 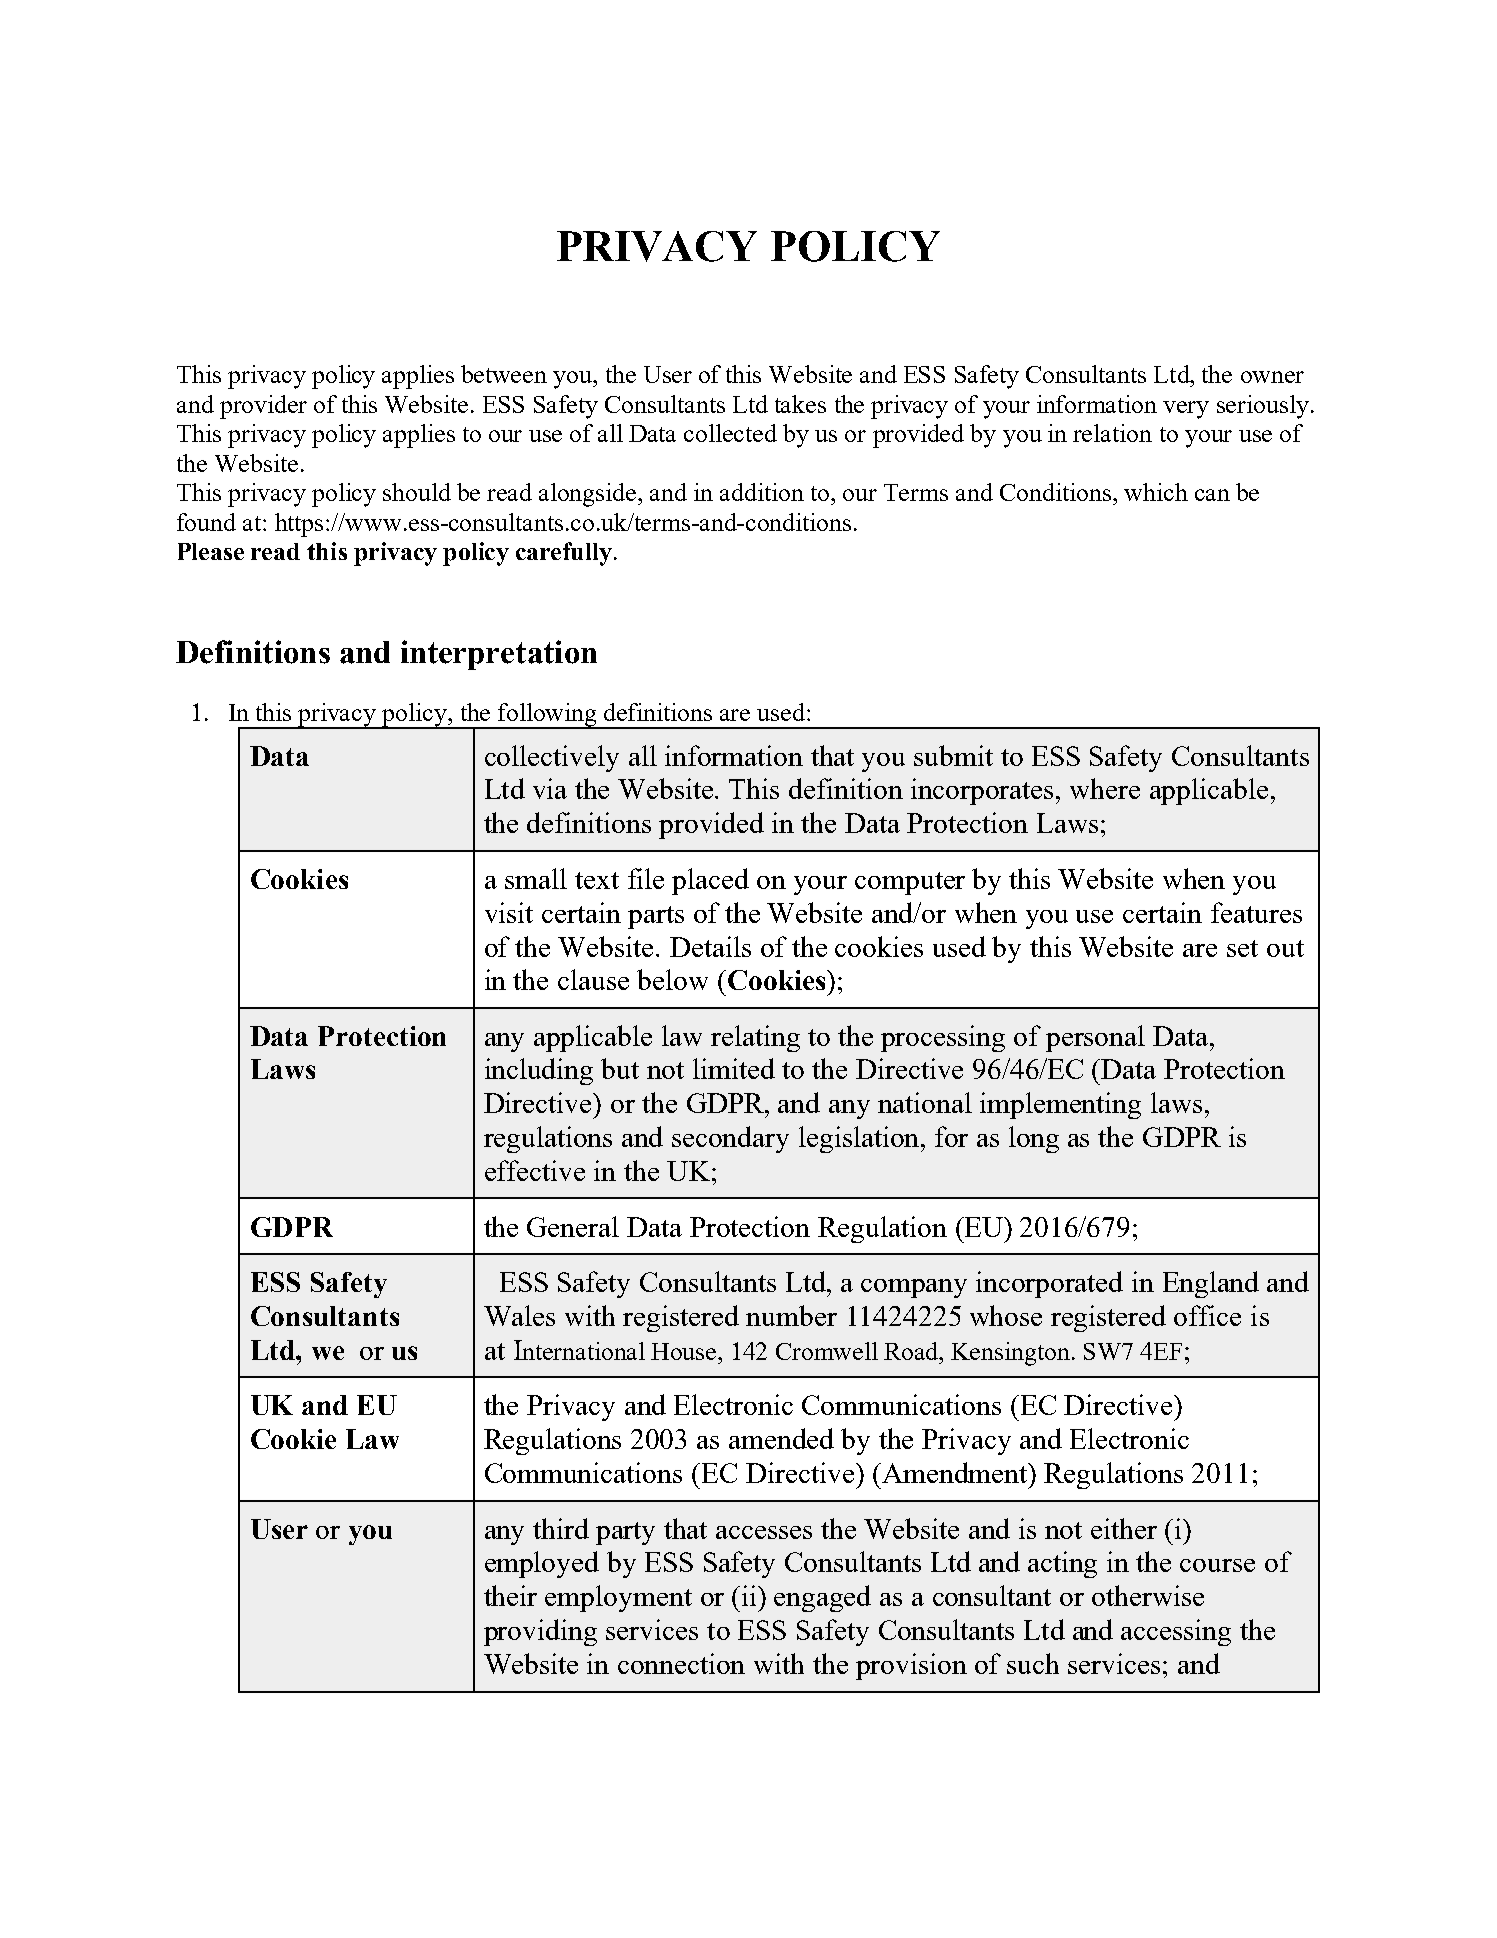 I want to click on House, so click(x=685, y=1351).
